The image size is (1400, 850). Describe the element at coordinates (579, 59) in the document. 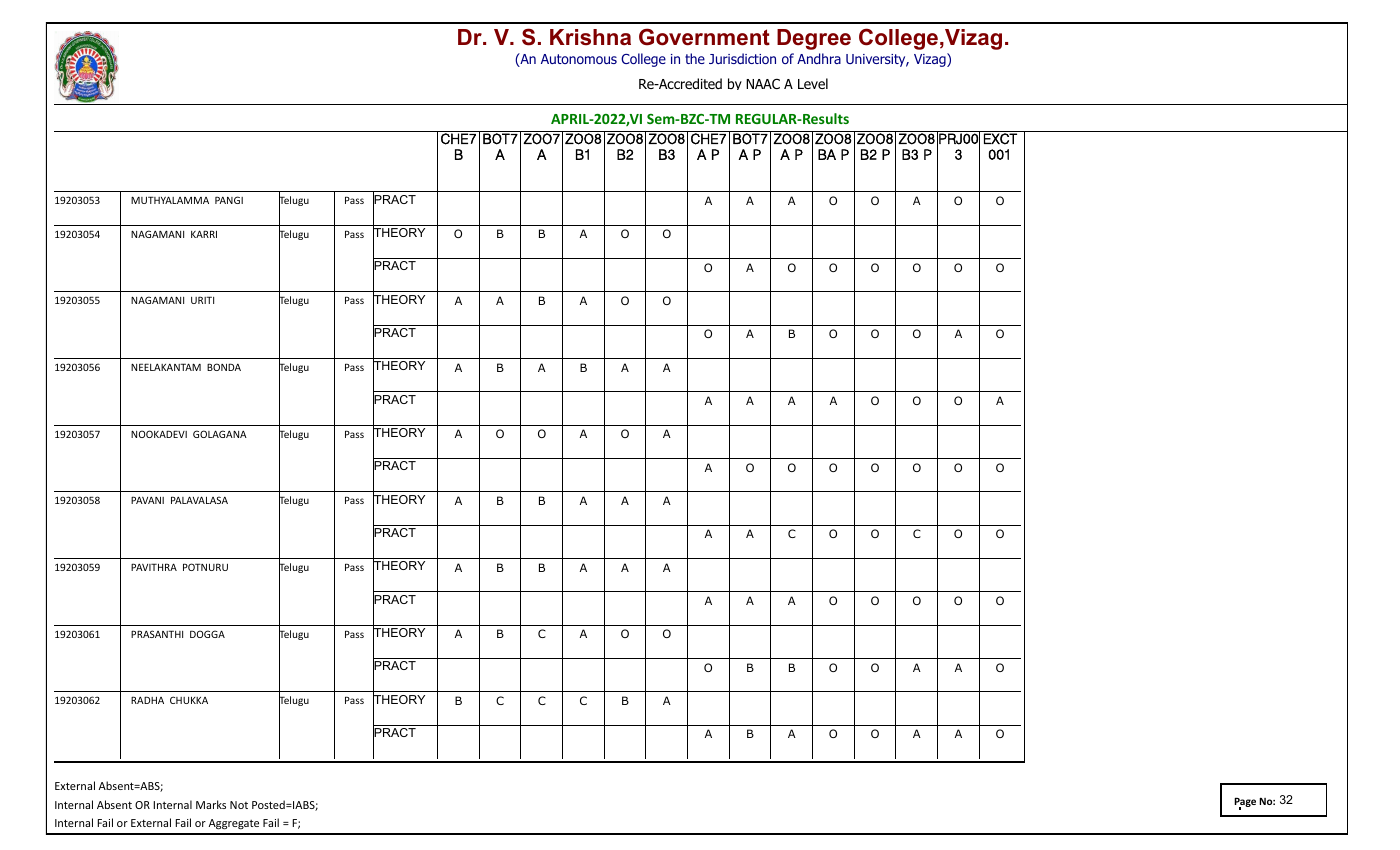

I see `Autonomous` at that location.
